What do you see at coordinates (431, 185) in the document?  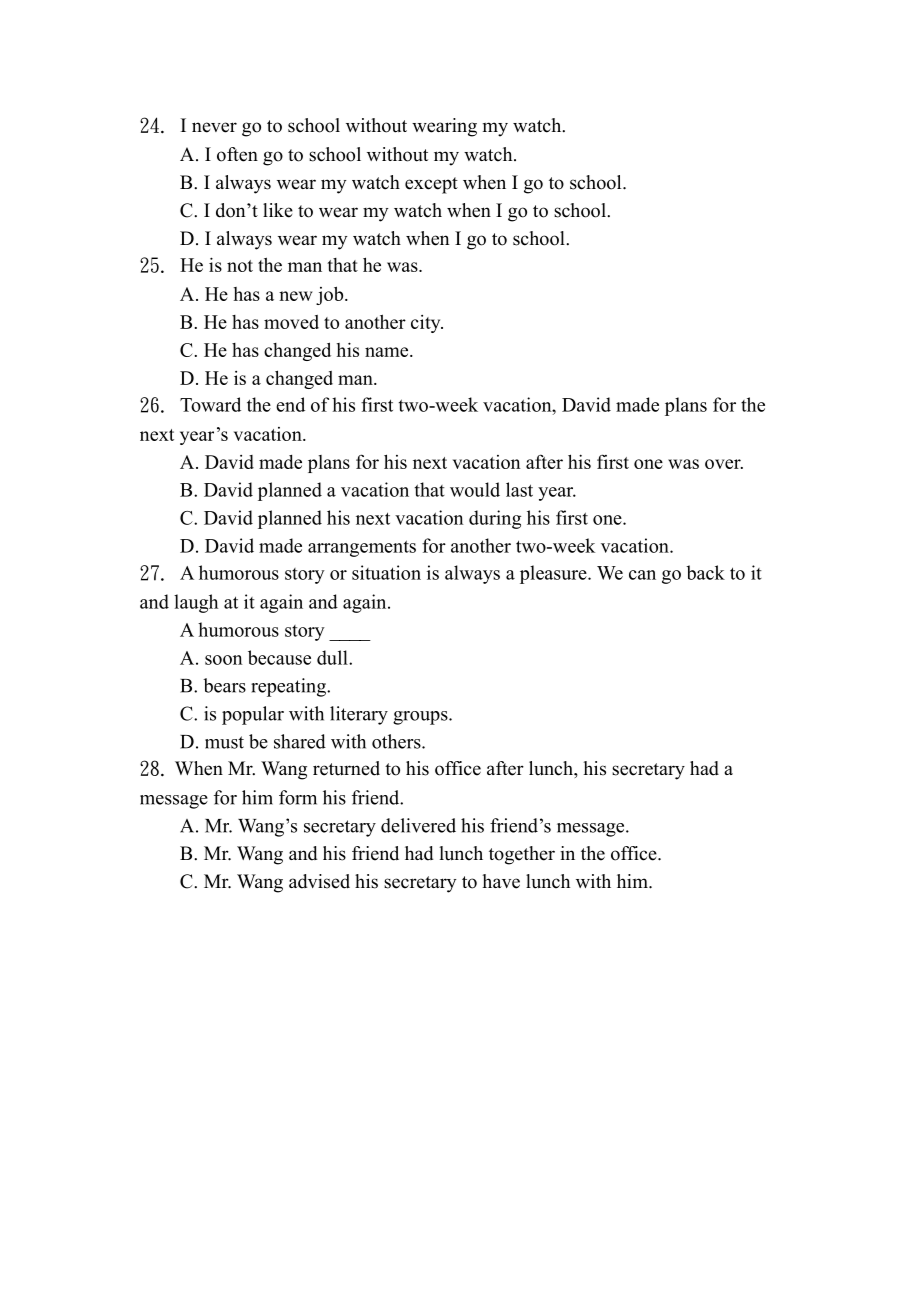 I see `except` at bounding box center [431, 185].
